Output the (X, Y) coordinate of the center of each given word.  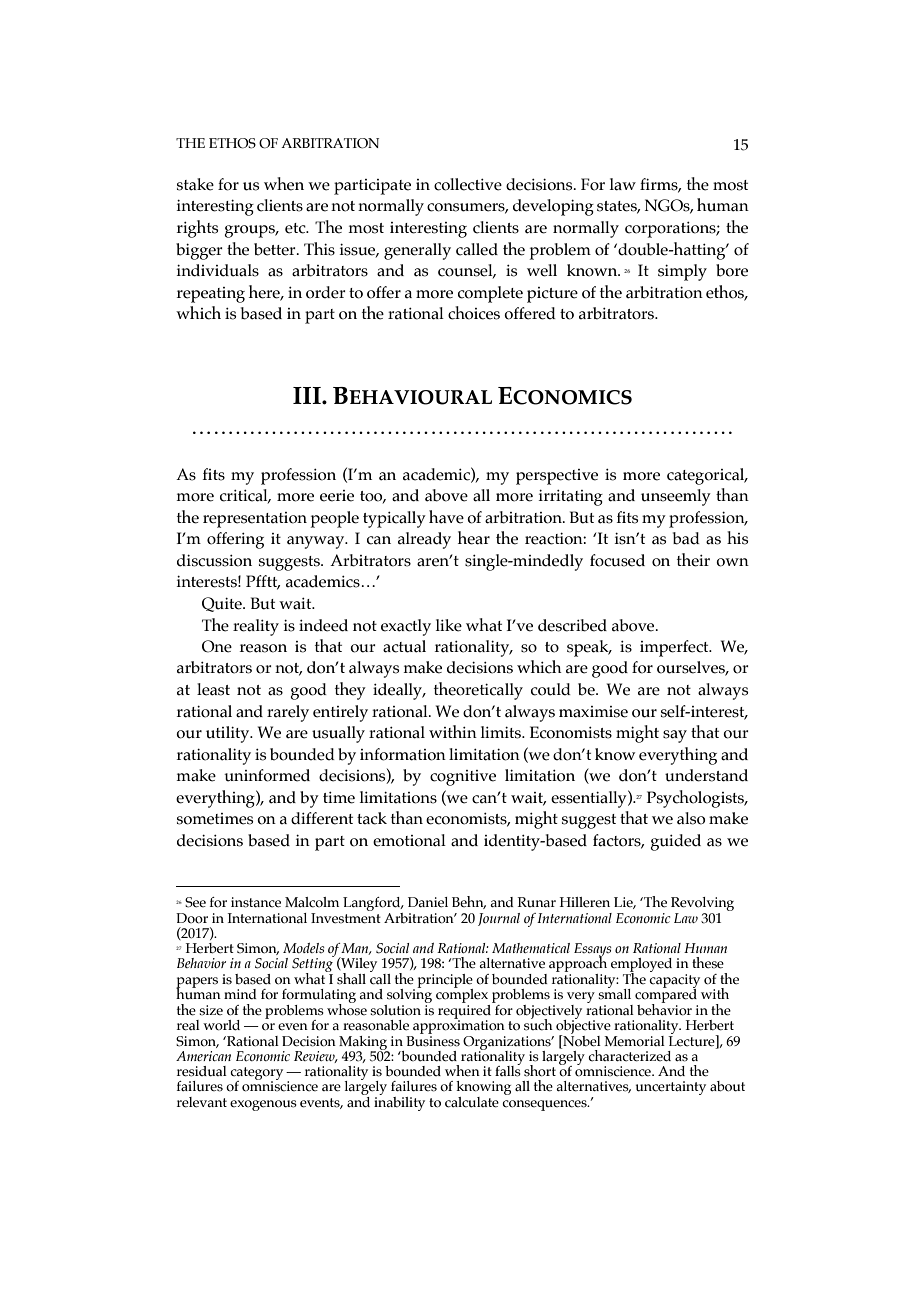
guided (676, 842)
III (308, 395)
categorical (707, 476)
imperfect (675, 648)
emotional (409, 840)
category (256, 1075)
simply (682, 272)
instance (256, 902)
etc (296, 228)
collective (468, 184)
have (446, 517)
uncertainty (671, 1088)
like (449, 625)
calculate (472, 1102)
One (217, 646)
